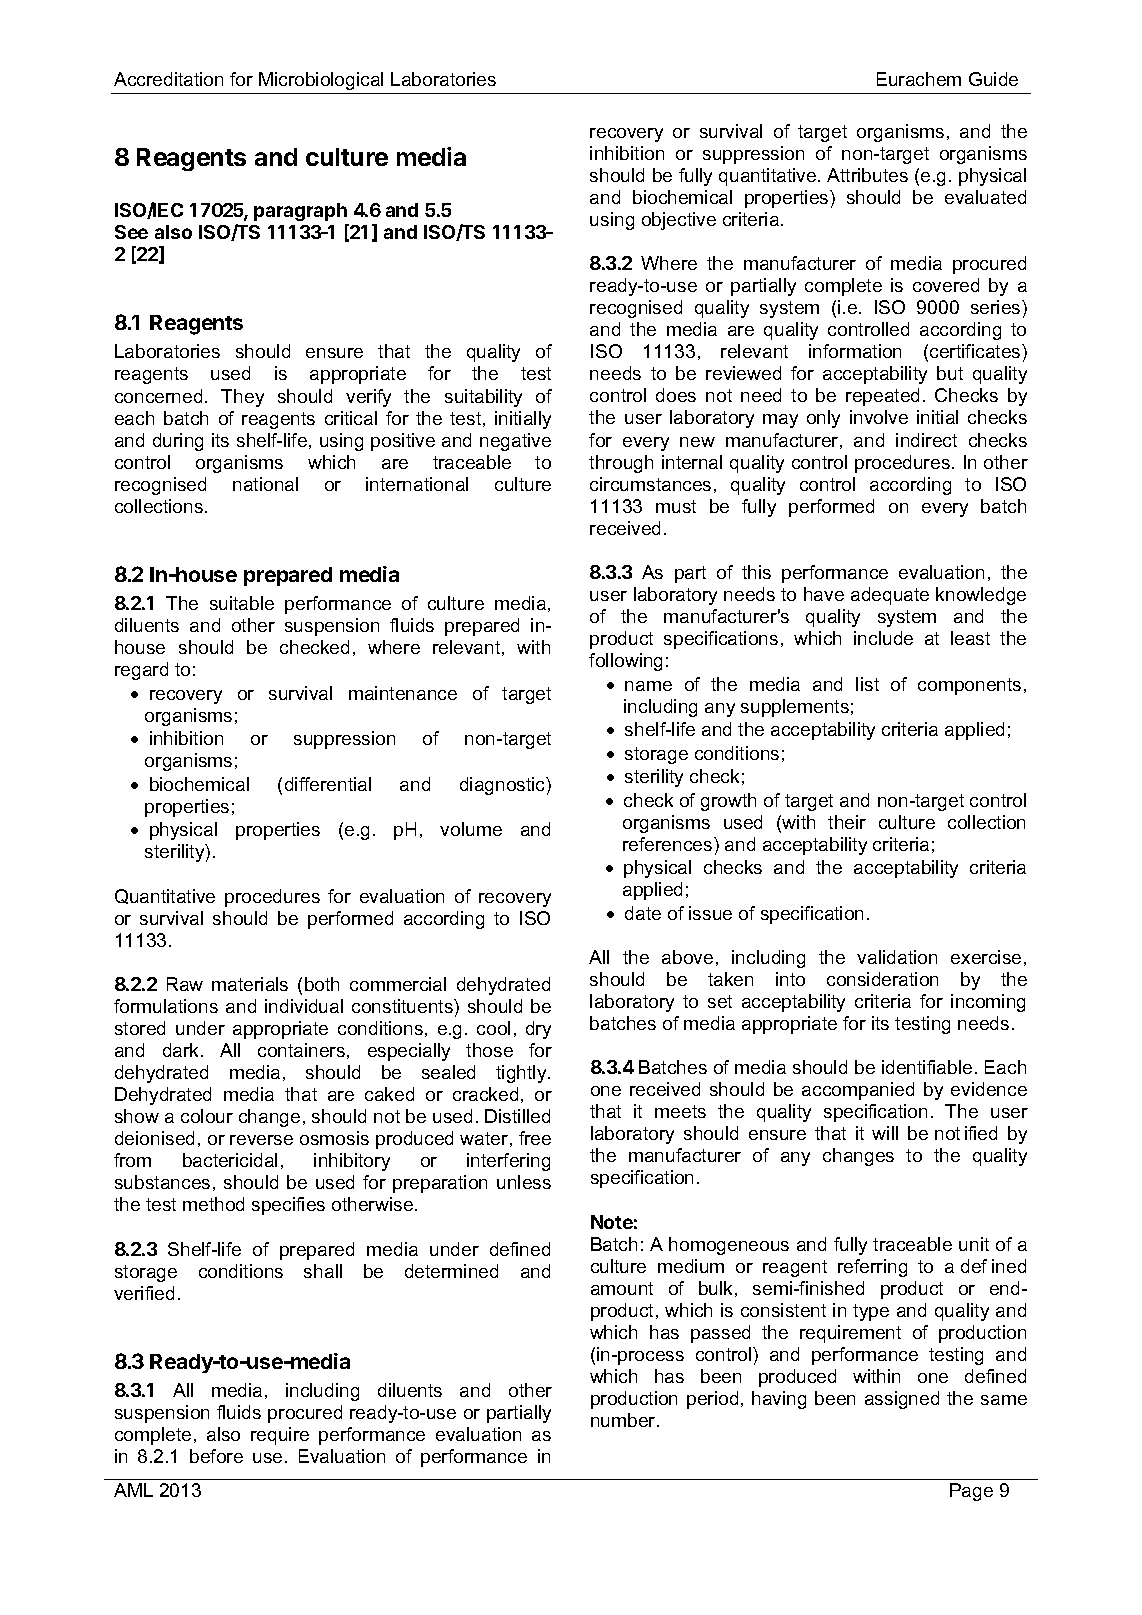 The image size is (1142, 1615). Describe the element at coordinates (250, 984) in the image. I see `materials` at that location.
